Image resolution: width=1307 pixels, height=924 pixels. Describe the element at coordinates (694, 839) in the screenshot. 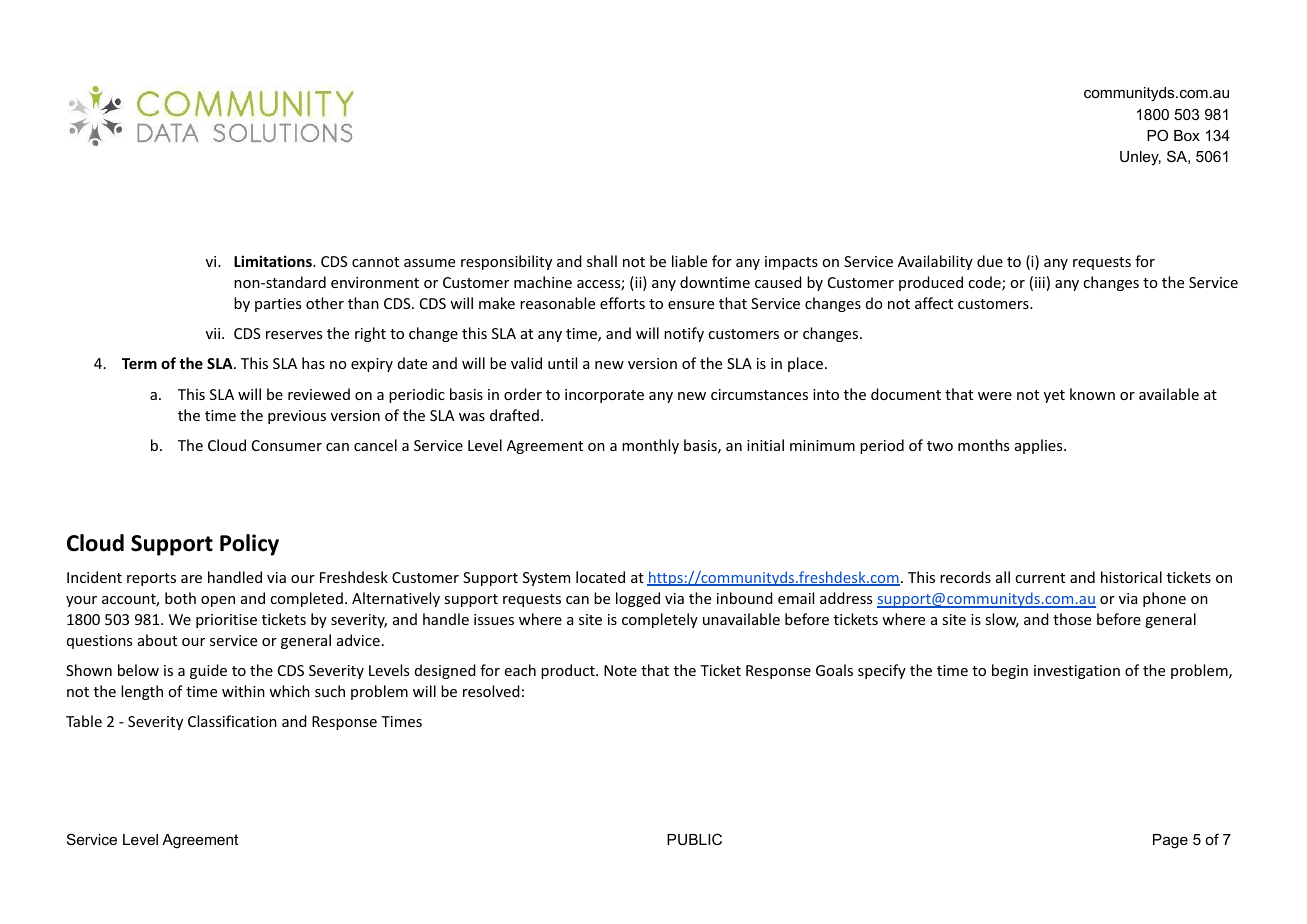

I see `PUBLIC` at that location.
